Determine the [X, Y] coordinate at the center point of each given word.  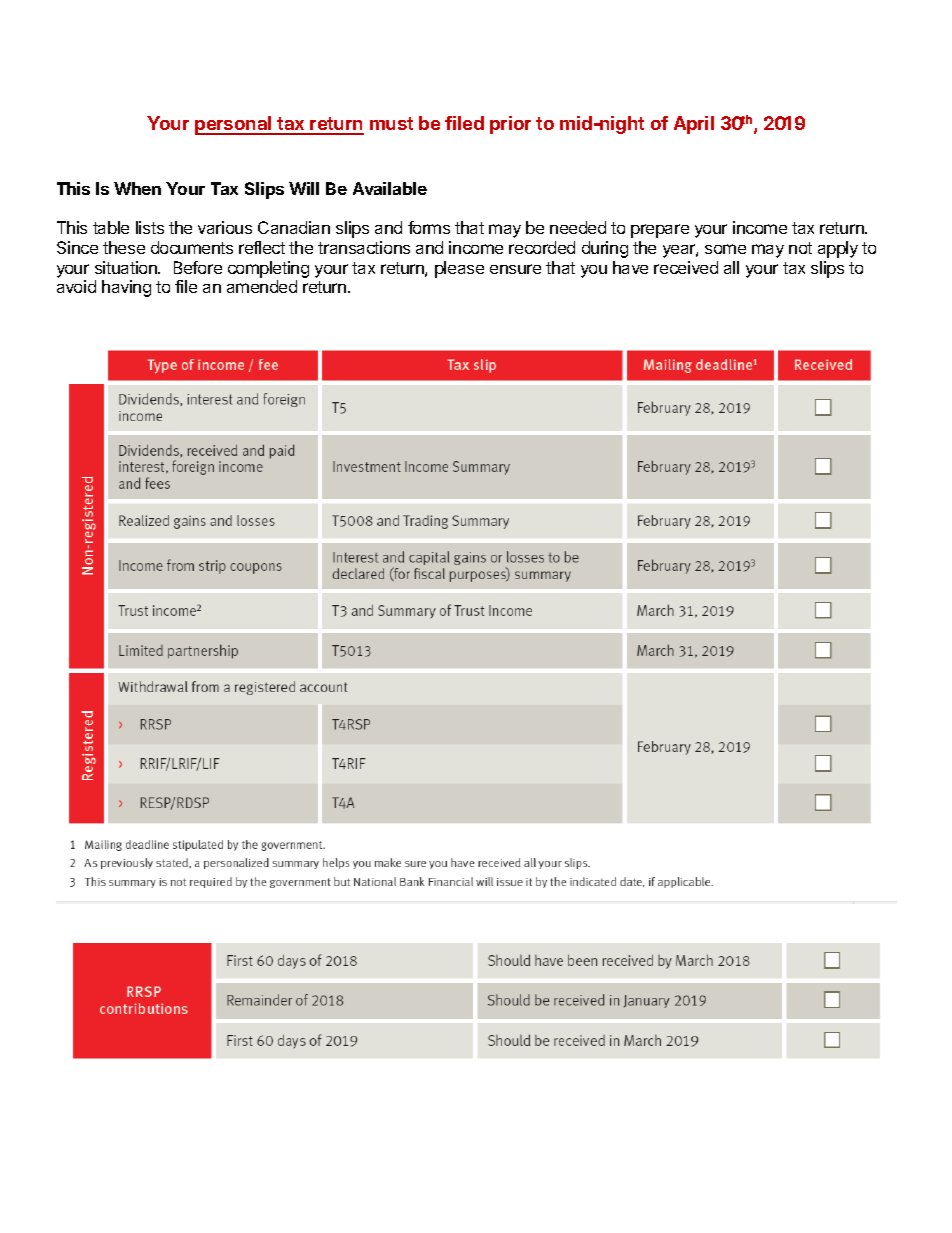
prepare [660, 231]
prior [510, 125]
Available [390, 188]
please [459, 269]
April [694, 125]
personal [234, 125]
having [126, 288]
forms [429, 227]
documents [192, 247]
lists [150, 227]
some [725, 249]
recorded [542, 247]
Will [304, 188]
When [137, 188]
